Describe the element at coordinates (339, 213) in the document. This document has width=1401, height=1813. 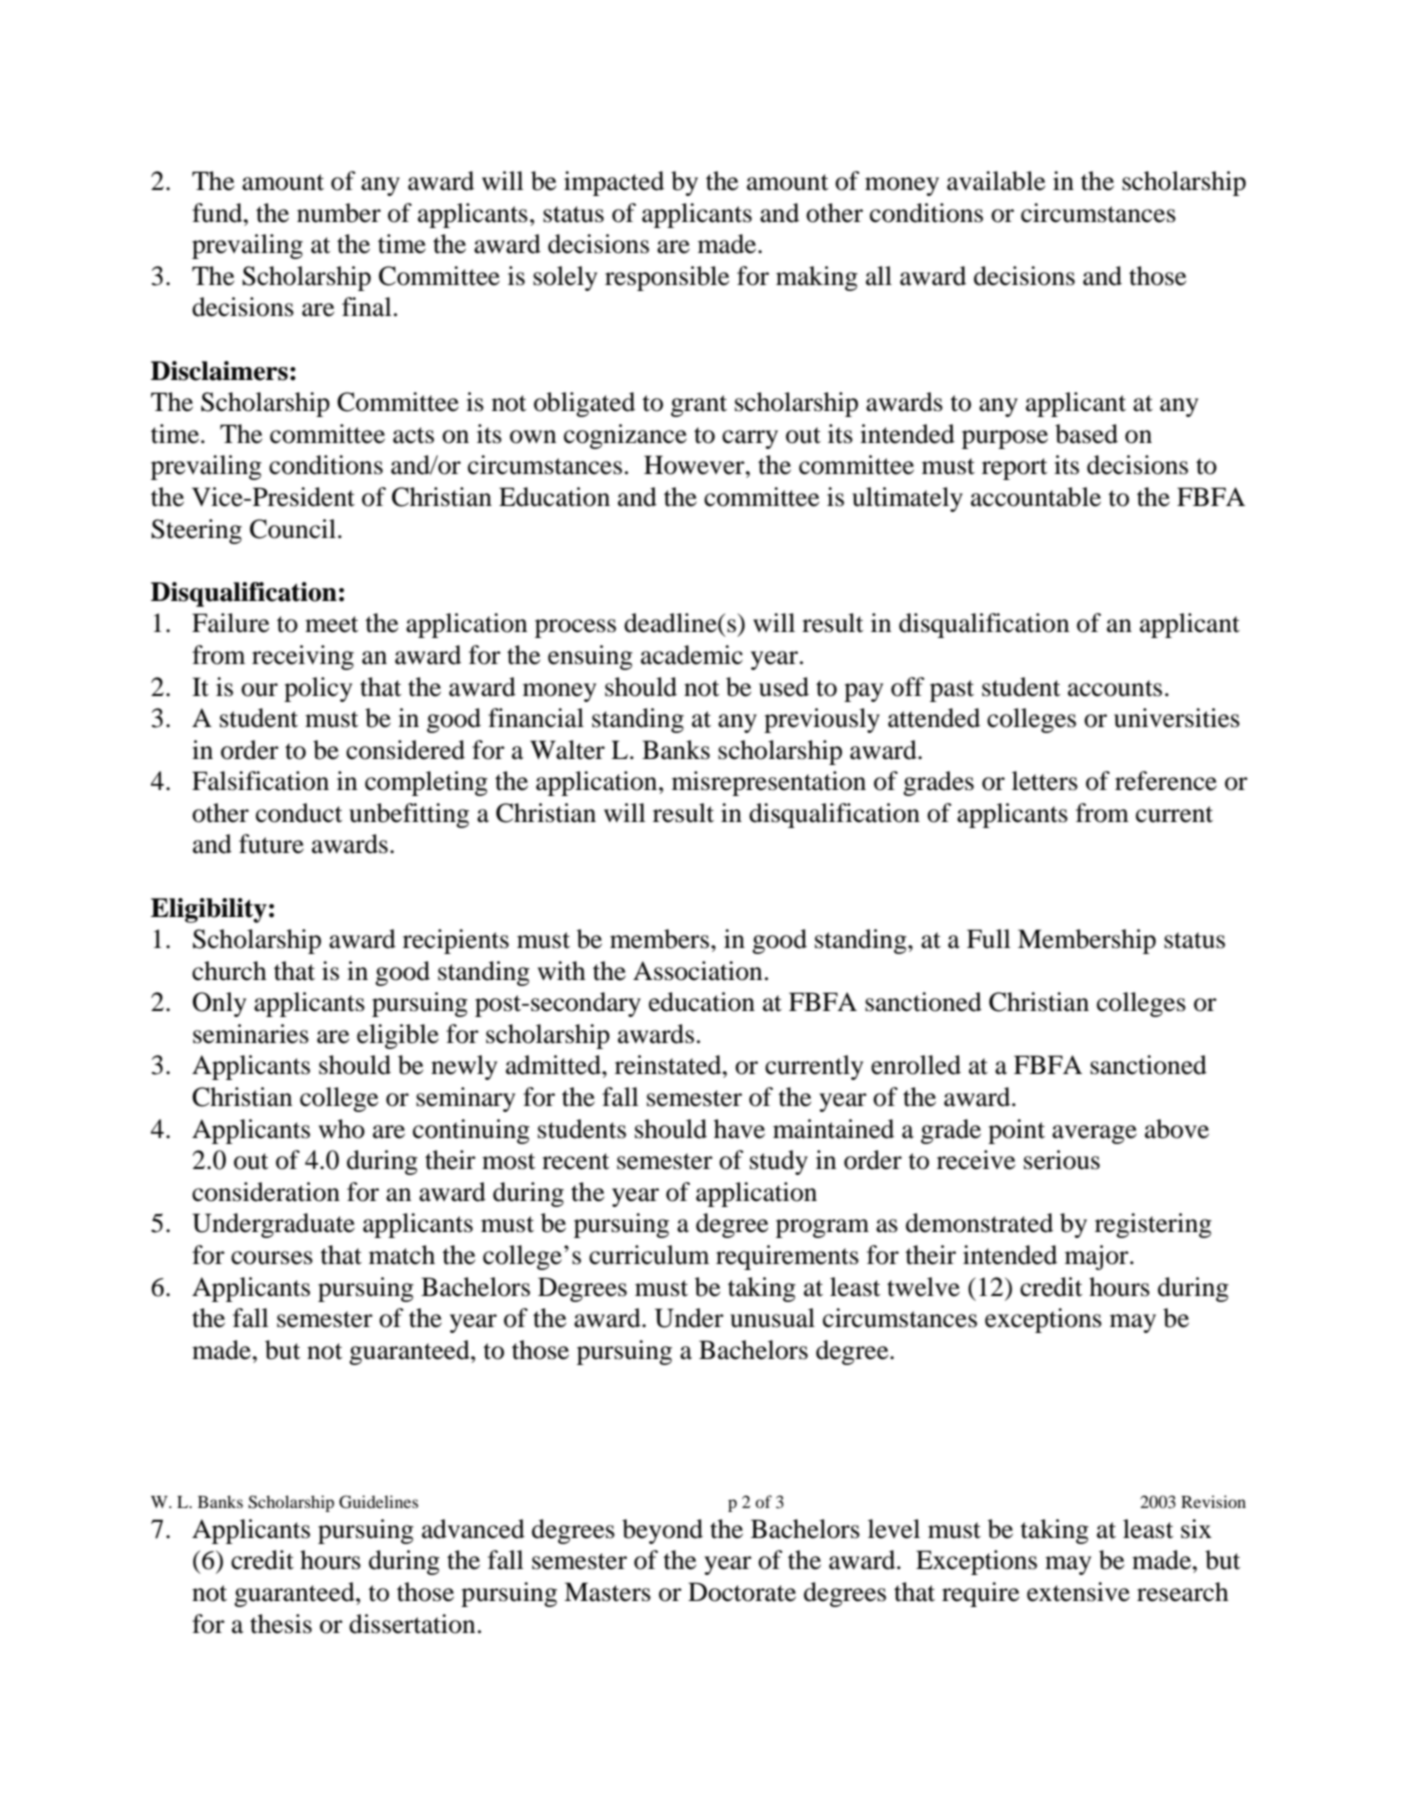
I see `number` at that location.
